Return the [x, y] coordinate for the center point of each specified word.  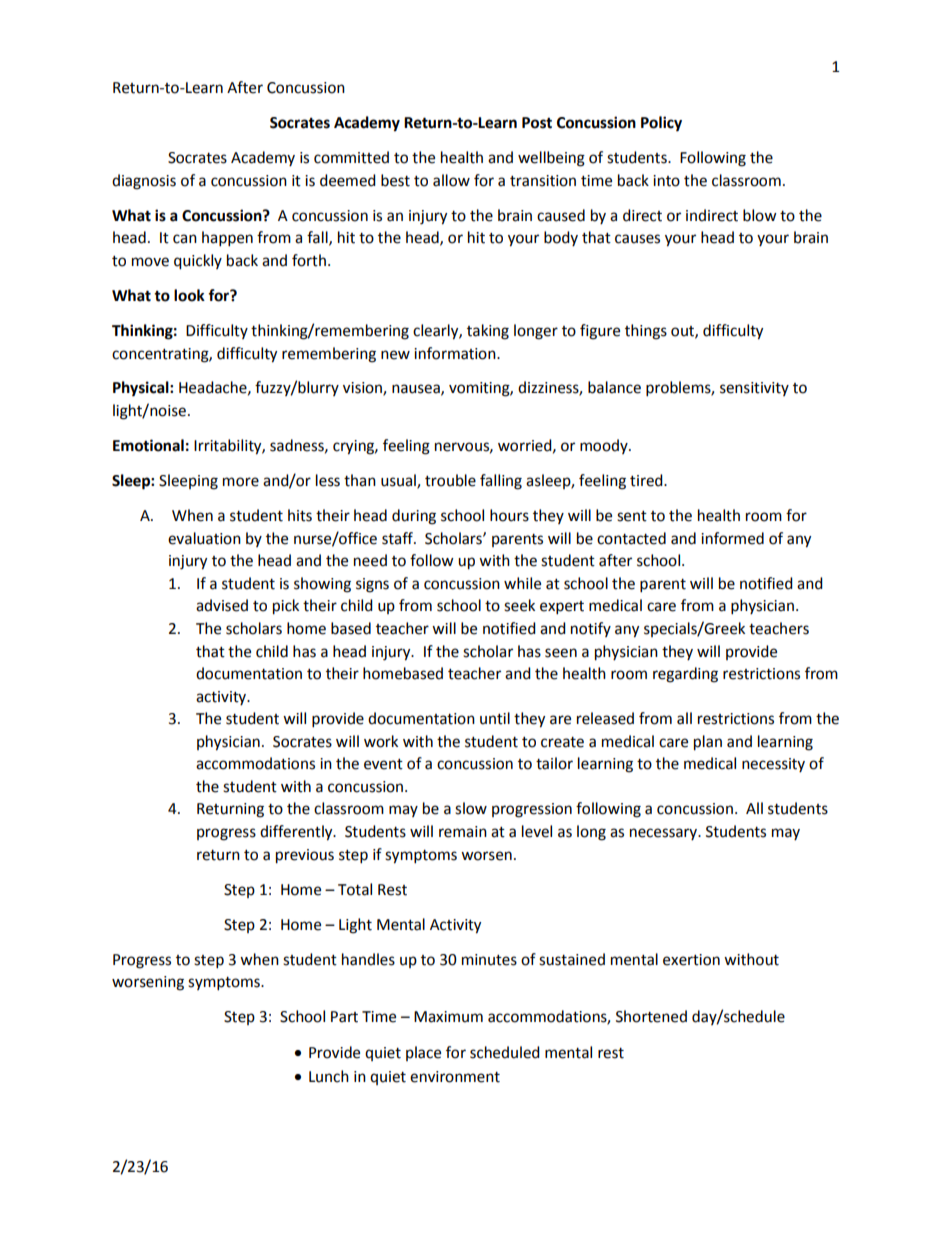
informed [732, 538]
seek [519, 605]
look [189, 295]
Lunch [329, 1076]
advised [222, 605]
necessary [665, 834]
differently [297, 833]
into [666, 181]
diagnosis [144, 182]
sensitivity [754, 389]
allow [451, 180]
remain [463, 832]
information [456, 353]
